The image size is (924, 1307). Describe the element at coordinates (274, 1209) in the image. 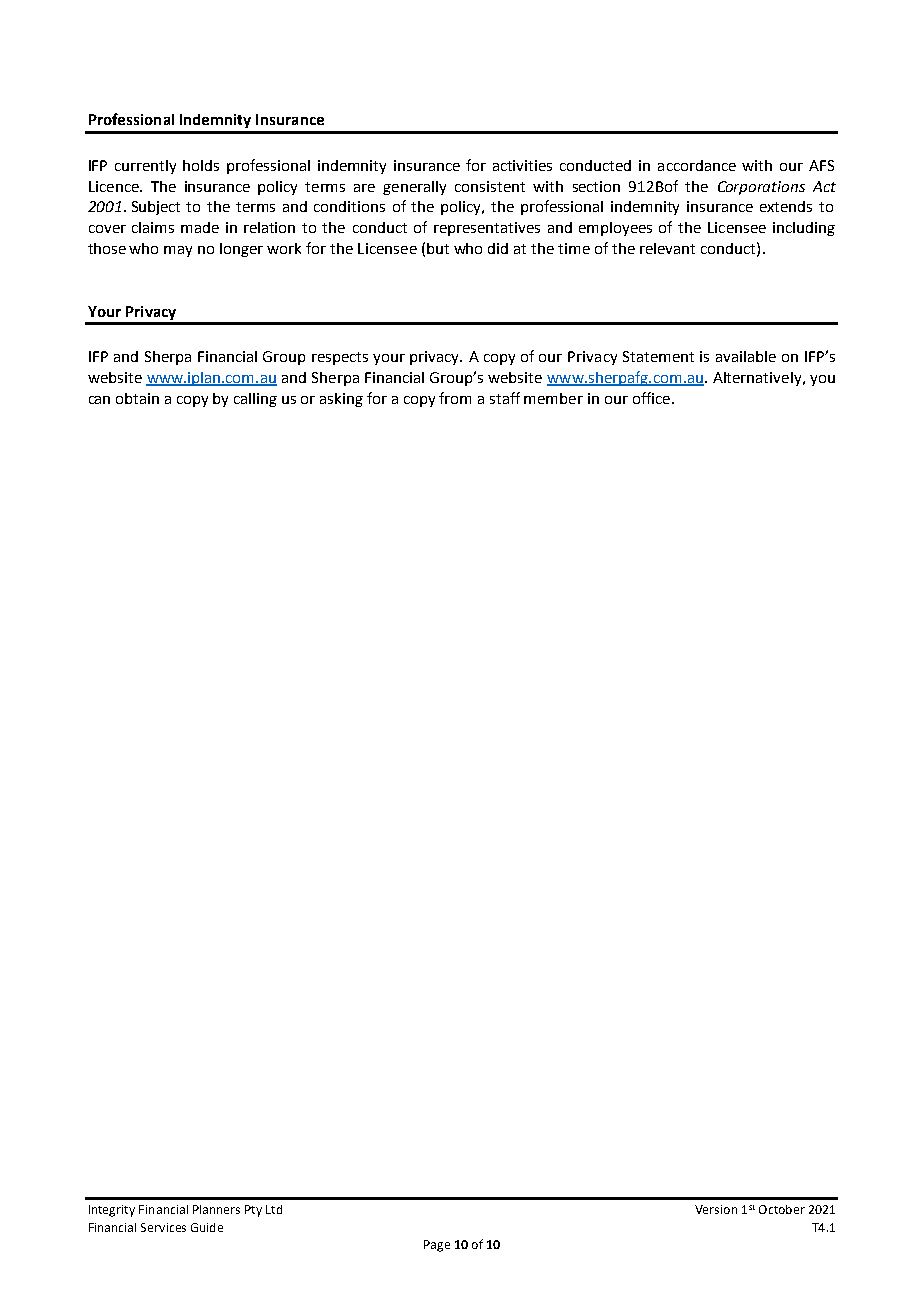

I see `Ltd` at that location.
